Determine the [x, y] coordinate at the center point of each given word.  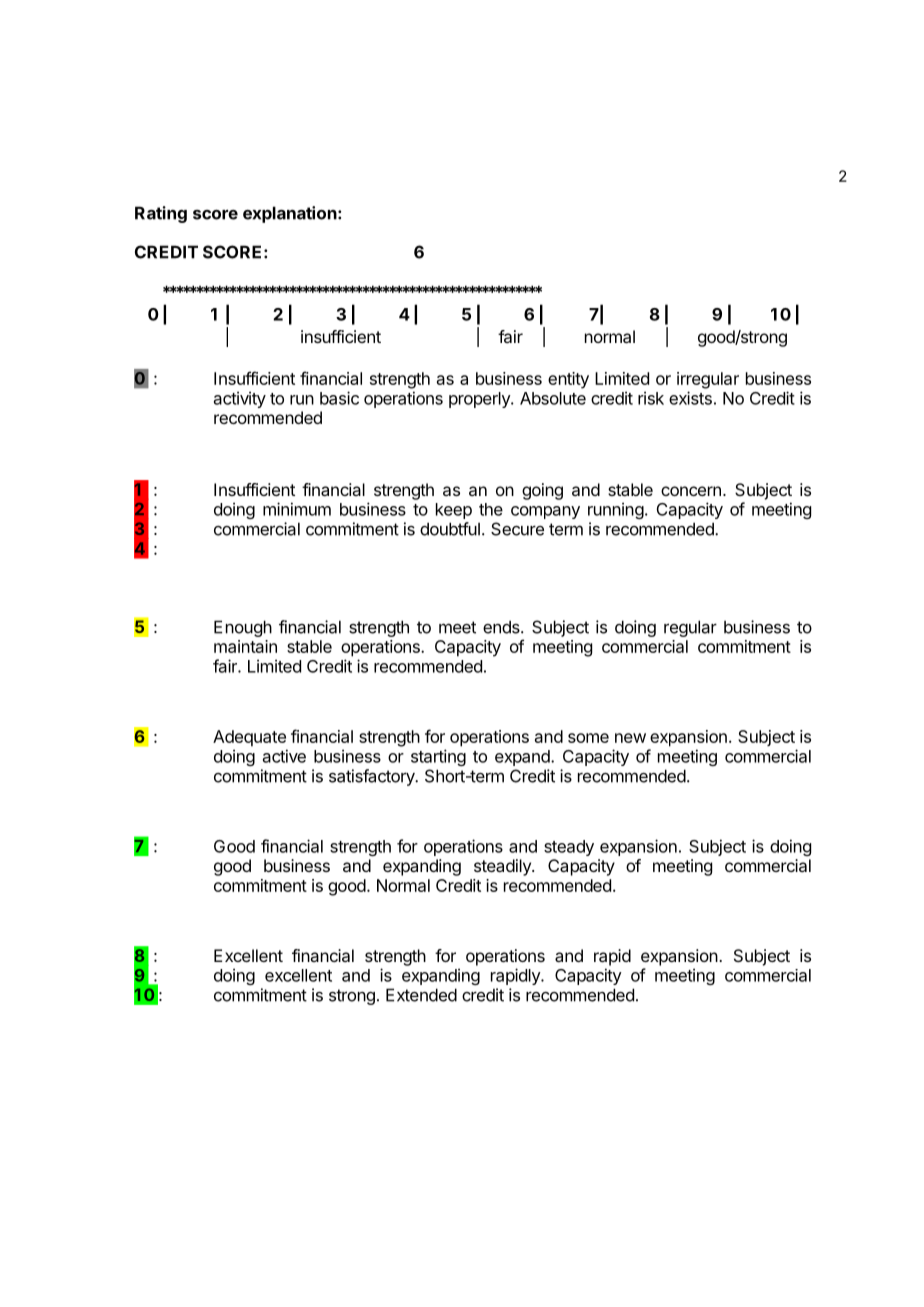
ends [502, 627]
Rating [161, 214]
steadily [503, 867]
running [616, 510]
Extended [421, 995]
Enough [243, 628]
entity [568, 380]
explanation [290, 214]
